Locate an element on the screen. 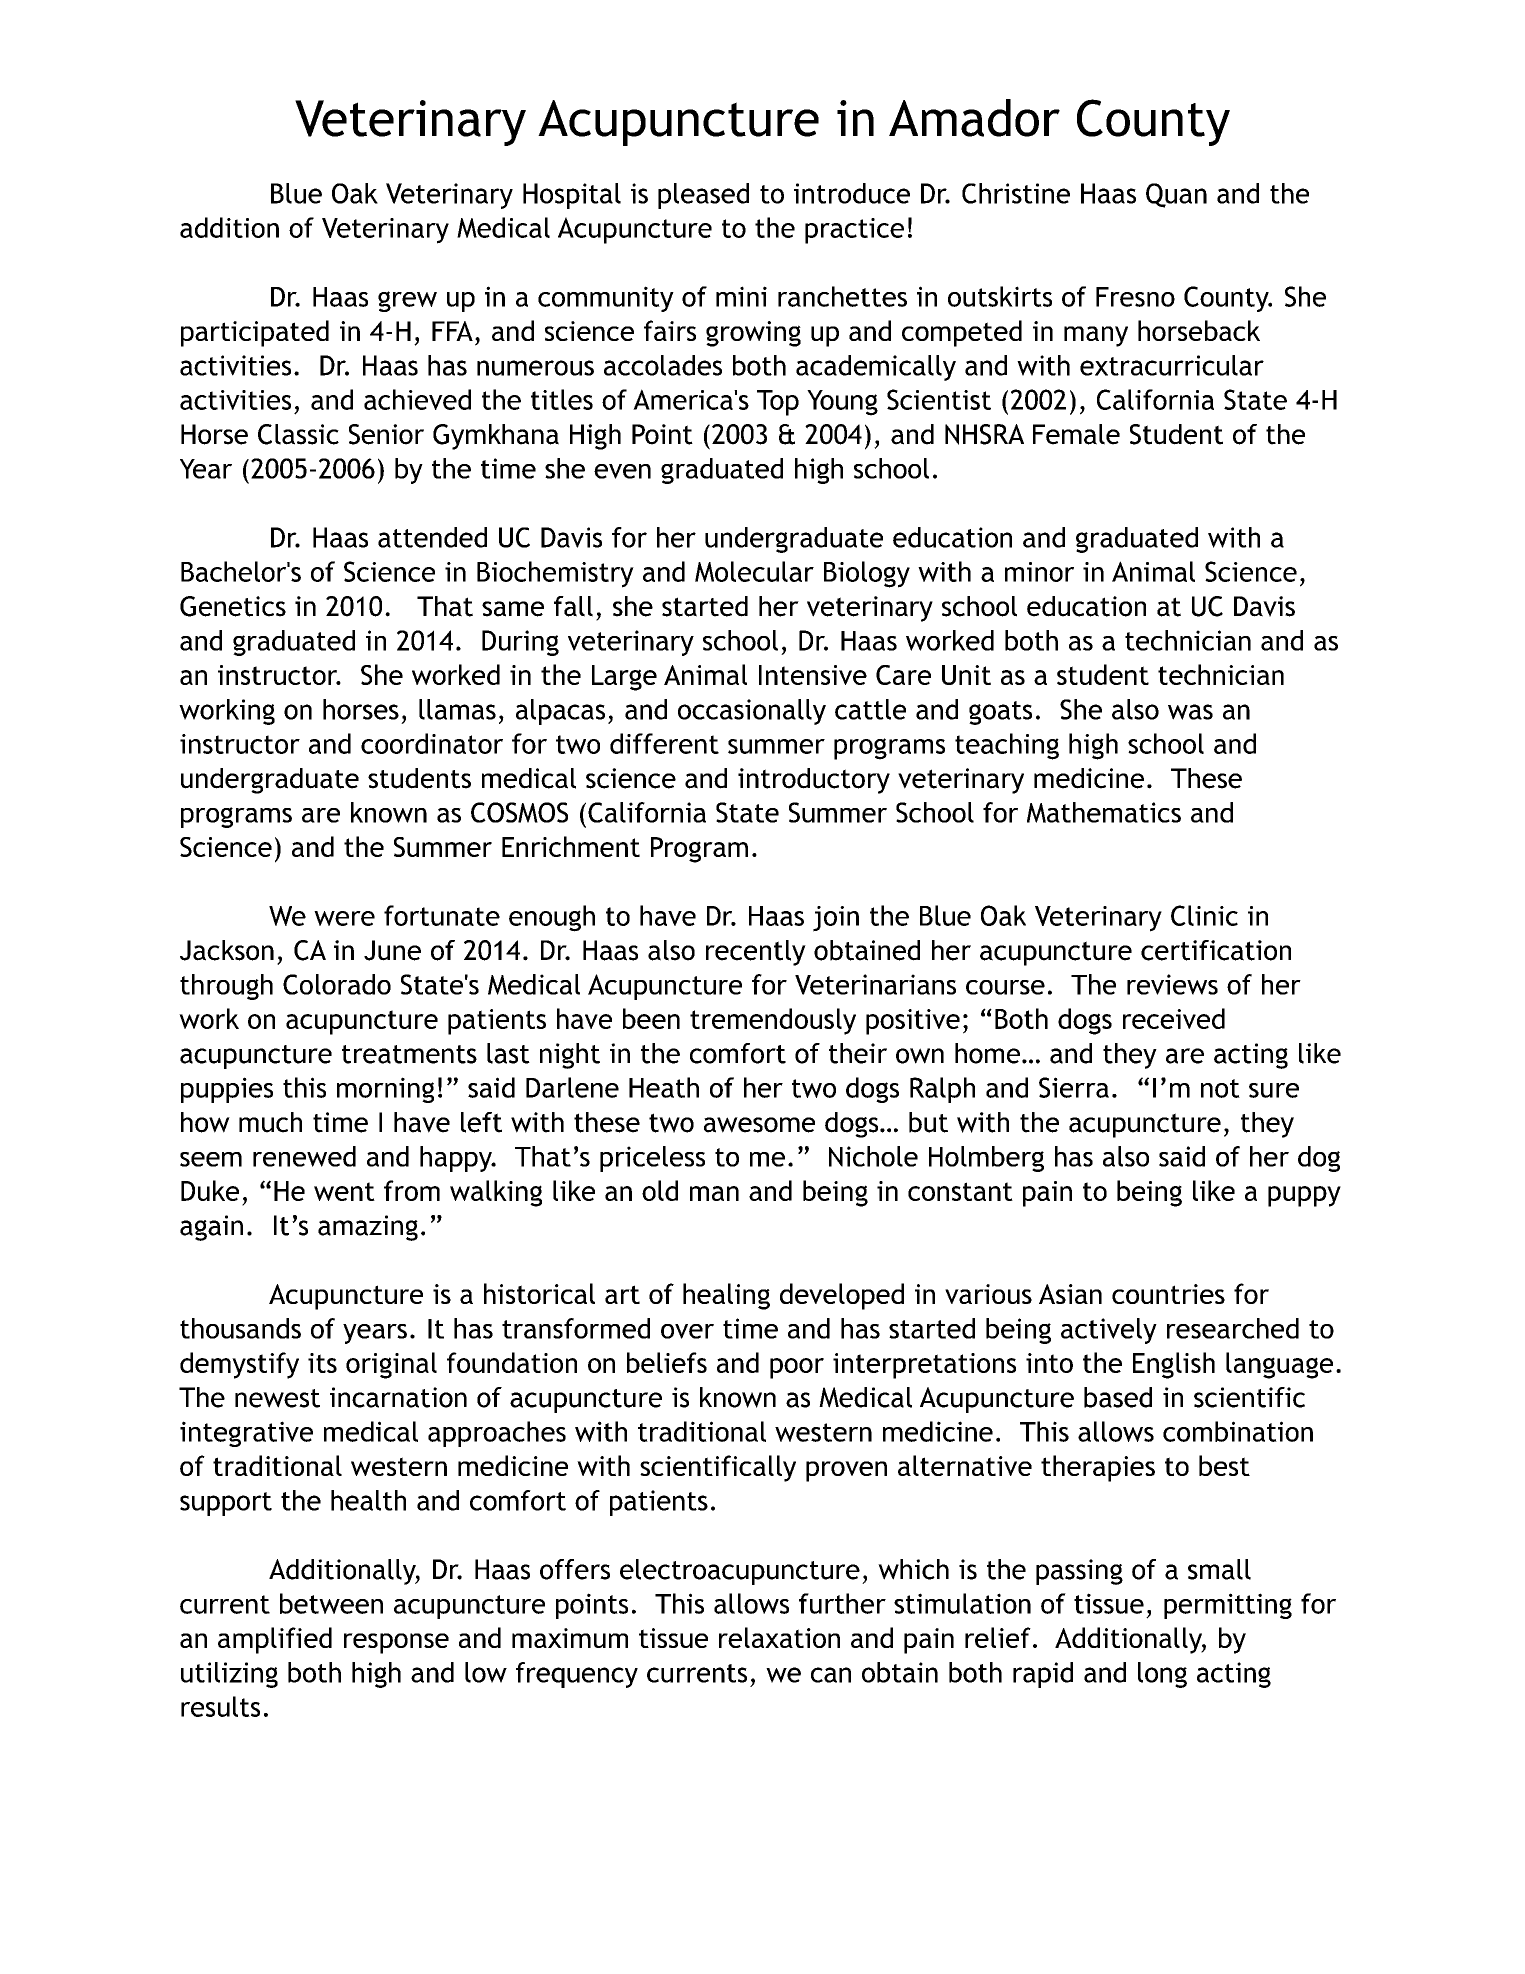 The height and width of the screenshot is (1974, 1525). grew is located at coordinates (407, 301).
